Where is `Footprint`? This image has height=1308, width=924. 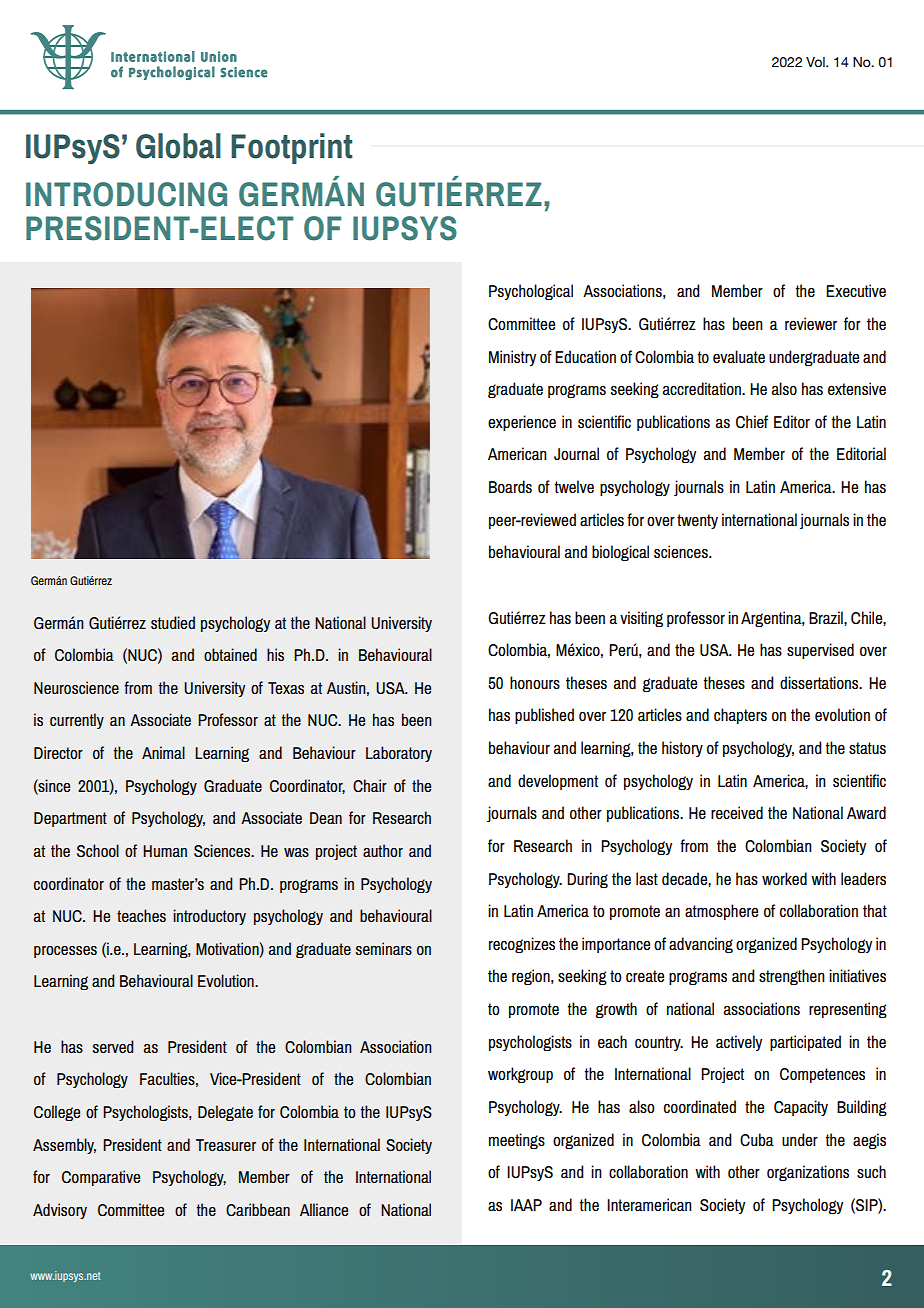 Footprint is located at coordinates (291, 148).
